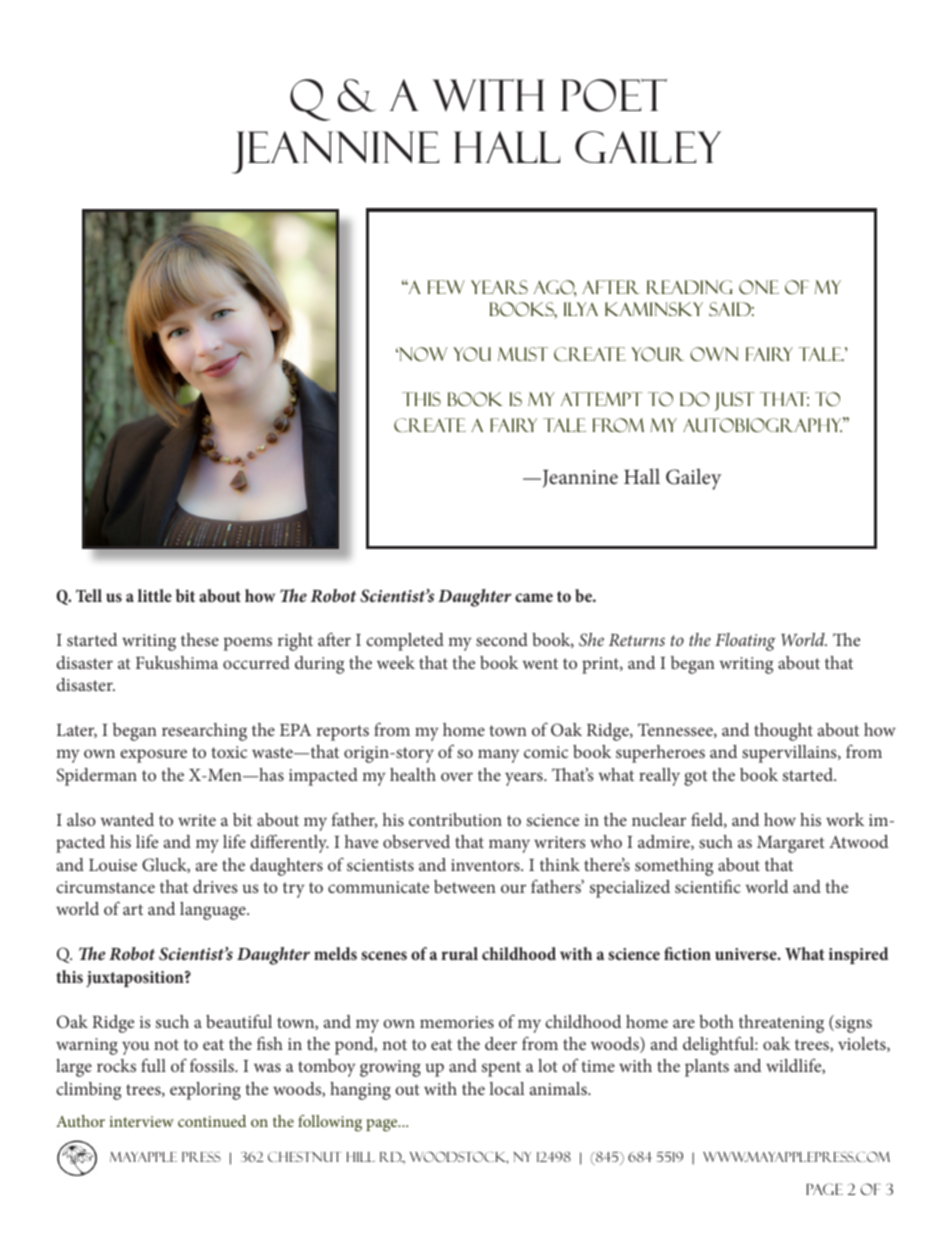  What do you see at coordinates (745, 642) in the document?
I see `Floating` at bounding box center [745, 642].
